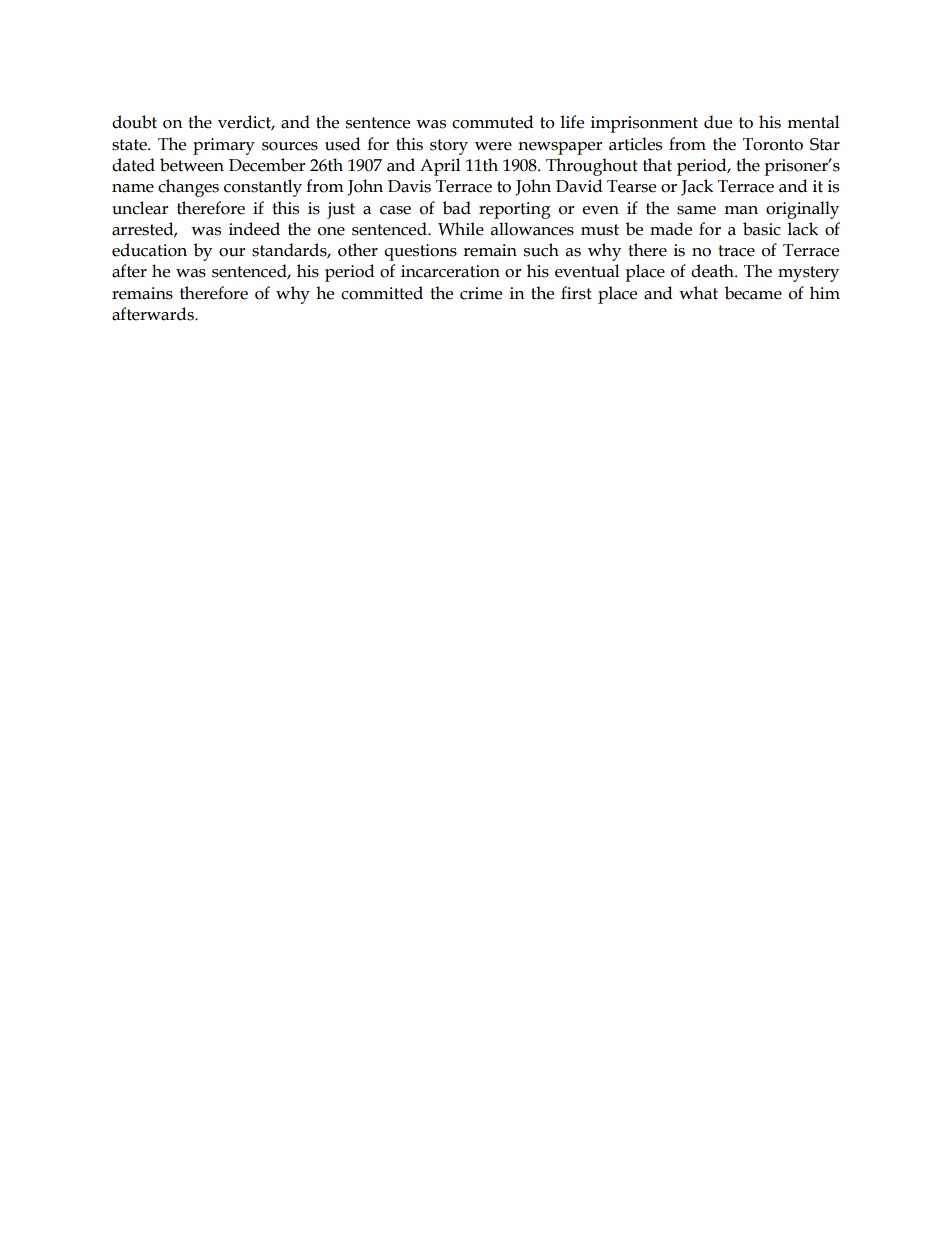 The width and height of the screenshot is (952, 1233). Describe the element at coordinates (741, 210) in the screenshot. I see `man` at that location.
